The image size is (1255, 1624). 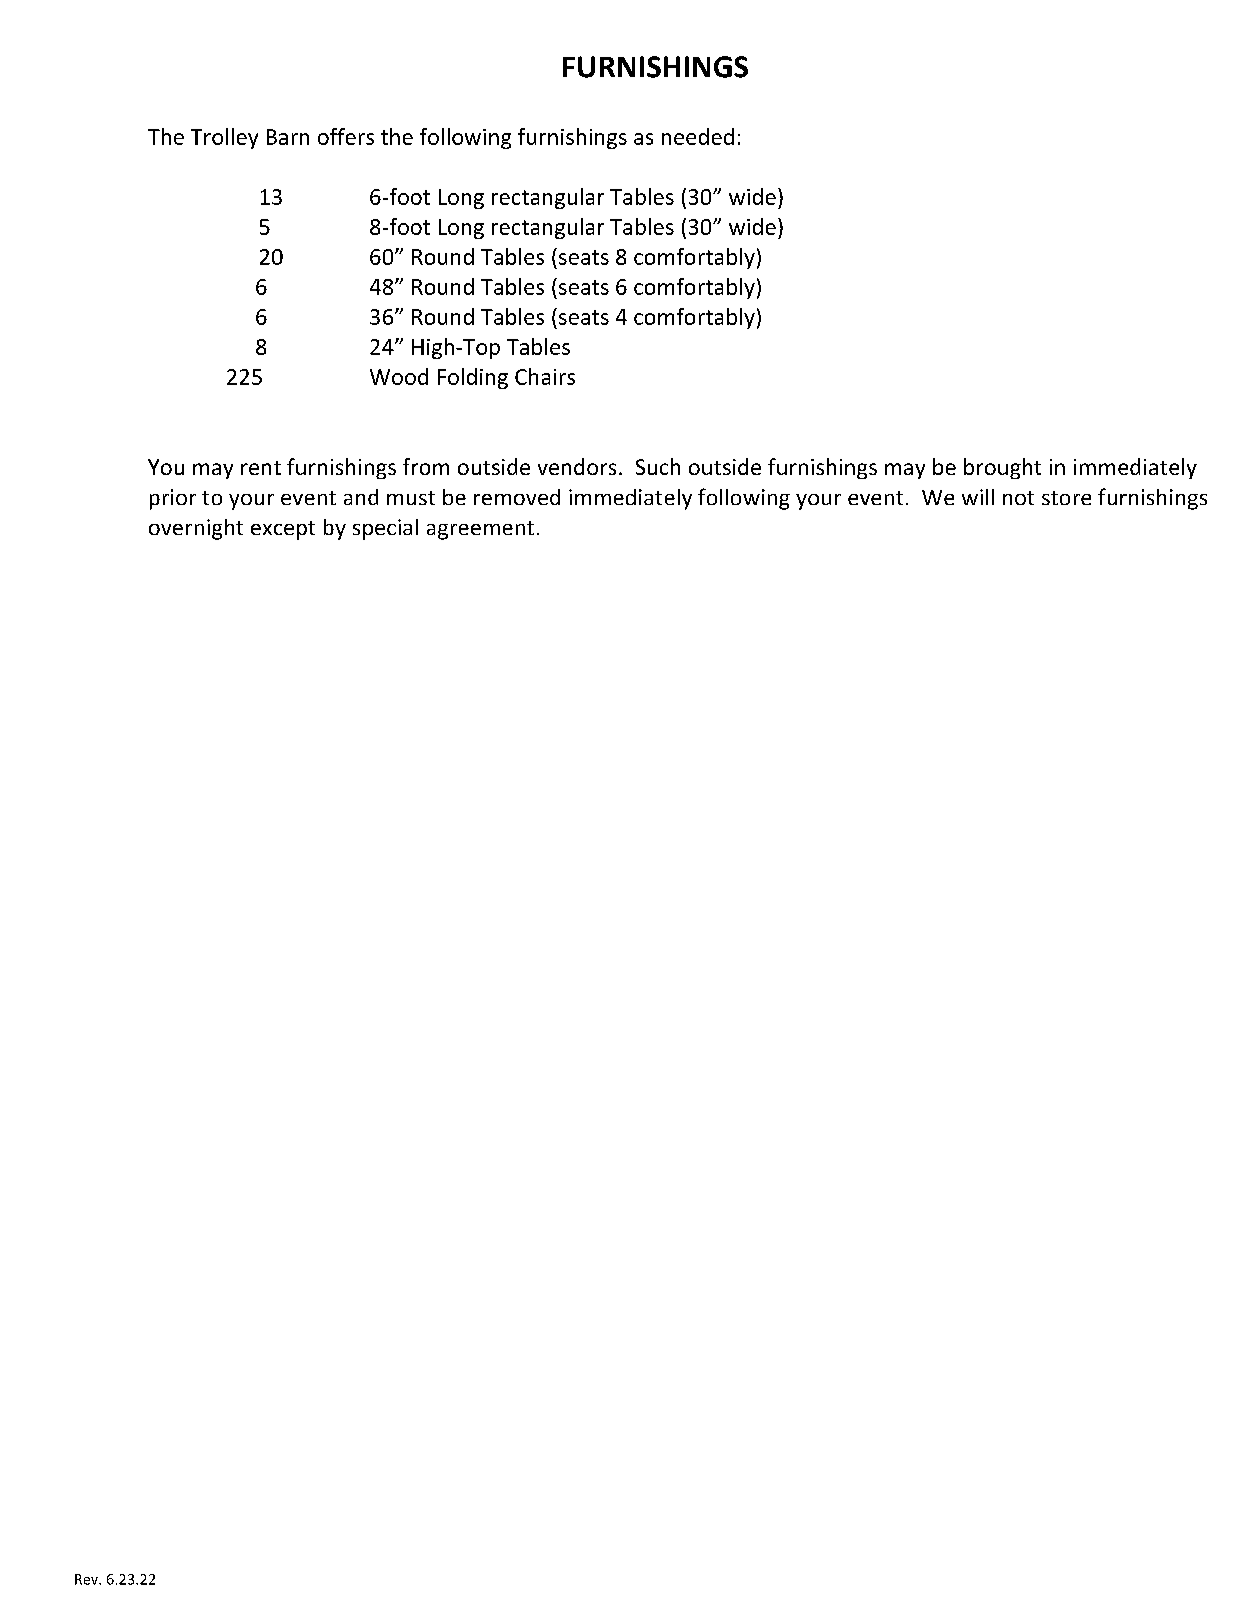 What do you see at coordinates (978, 497) in the screenshot?
I see `will` at bounding box center [978, 497].
